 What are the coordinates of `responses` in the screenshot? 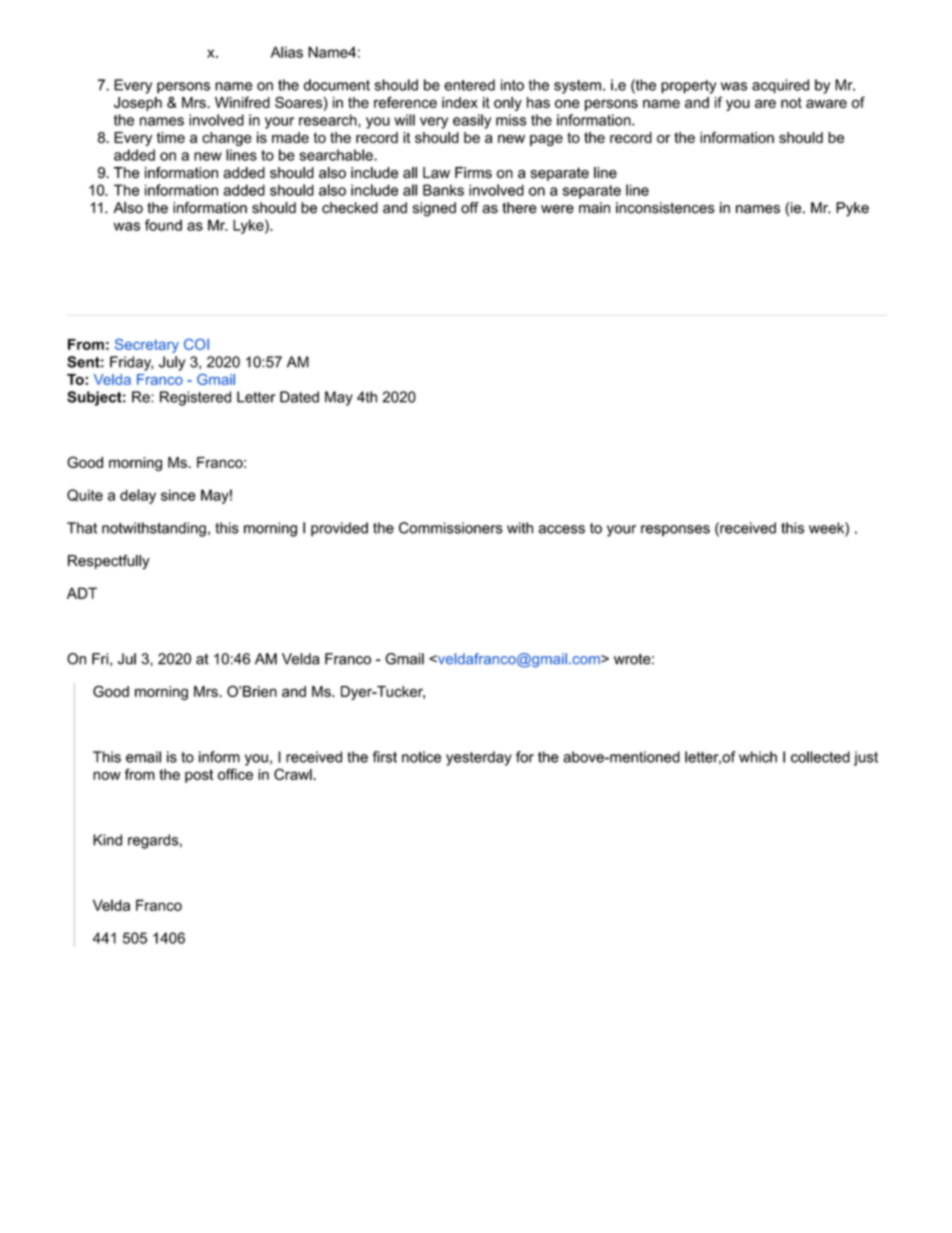 It's located at (675, 531).
